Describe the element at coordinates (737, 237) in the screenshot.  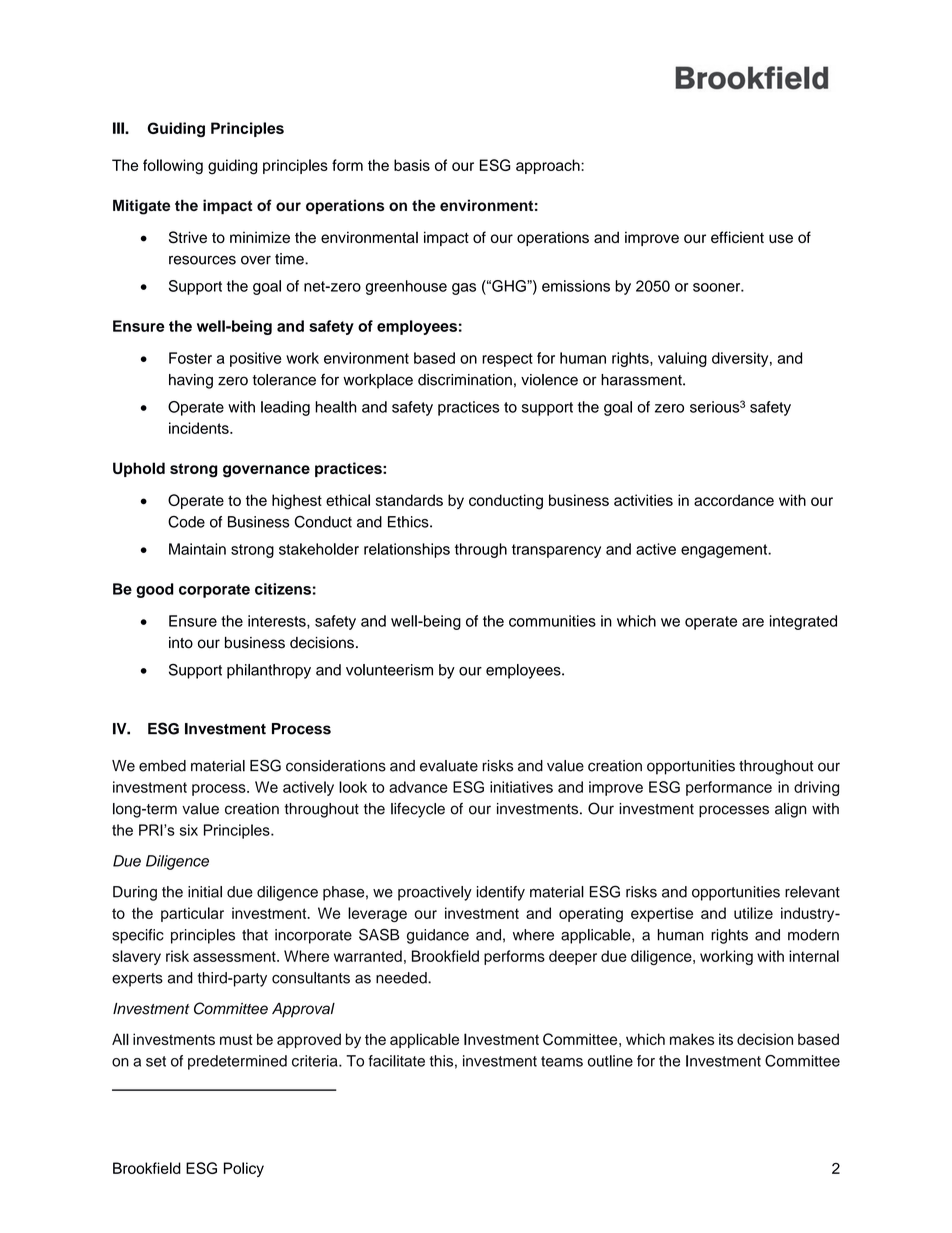
I see `efficient` at that location.
